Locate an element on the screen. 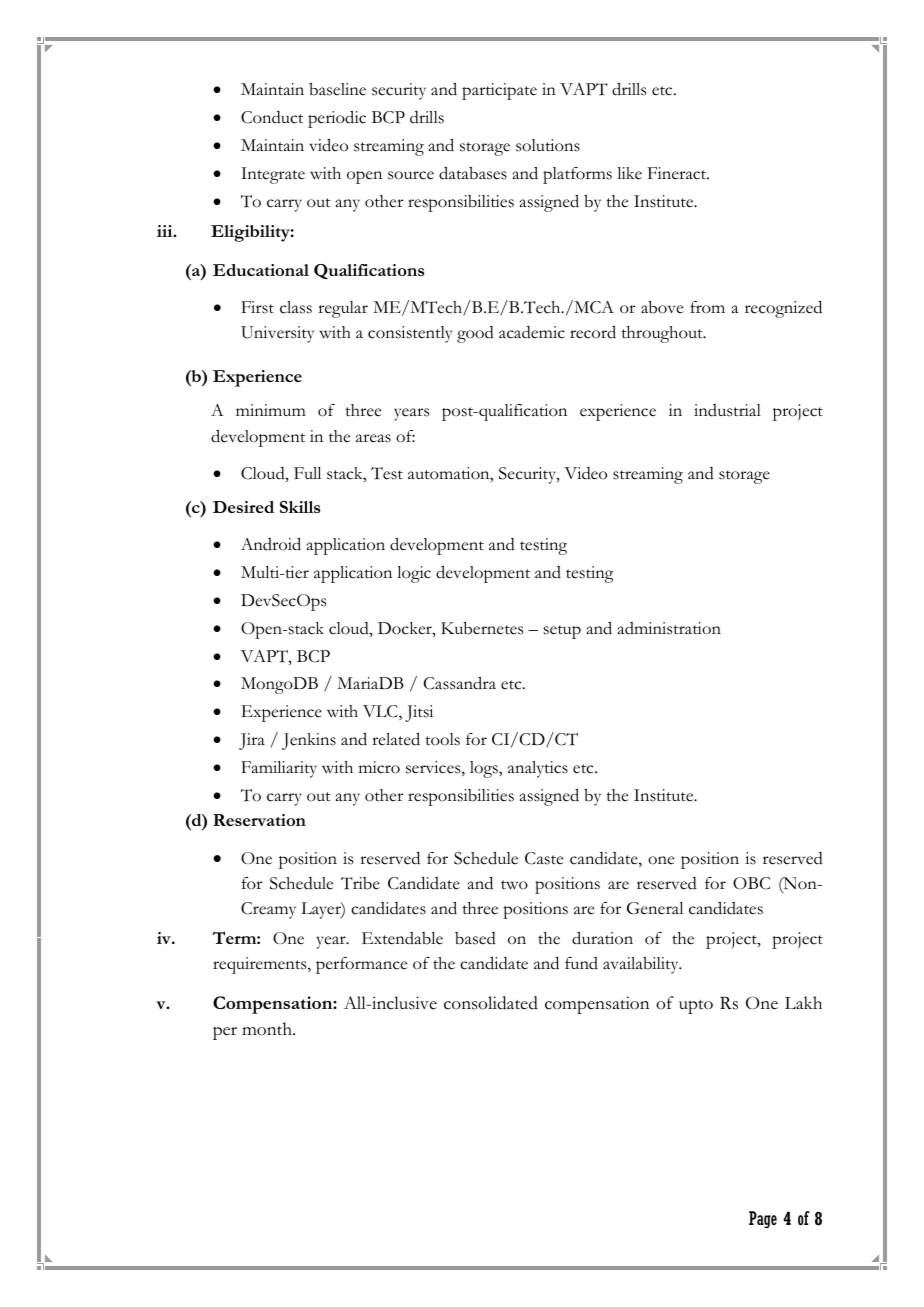 Image resolution: width=924 pixels, height=1307 pixels. industrial is located at coordinates (727, 410).
